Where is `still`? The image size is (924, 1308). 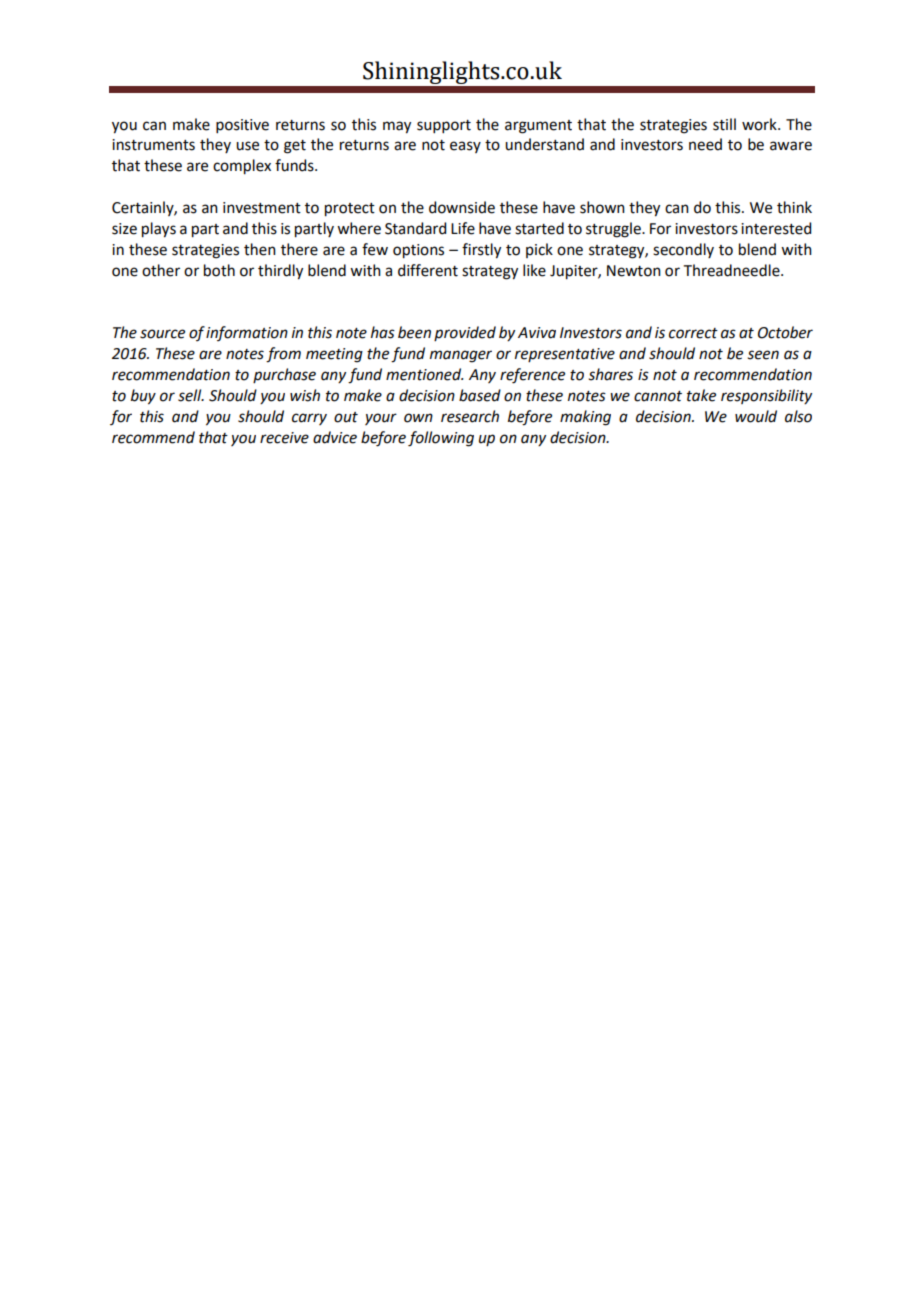 still is located at coordinates (724, 124).
